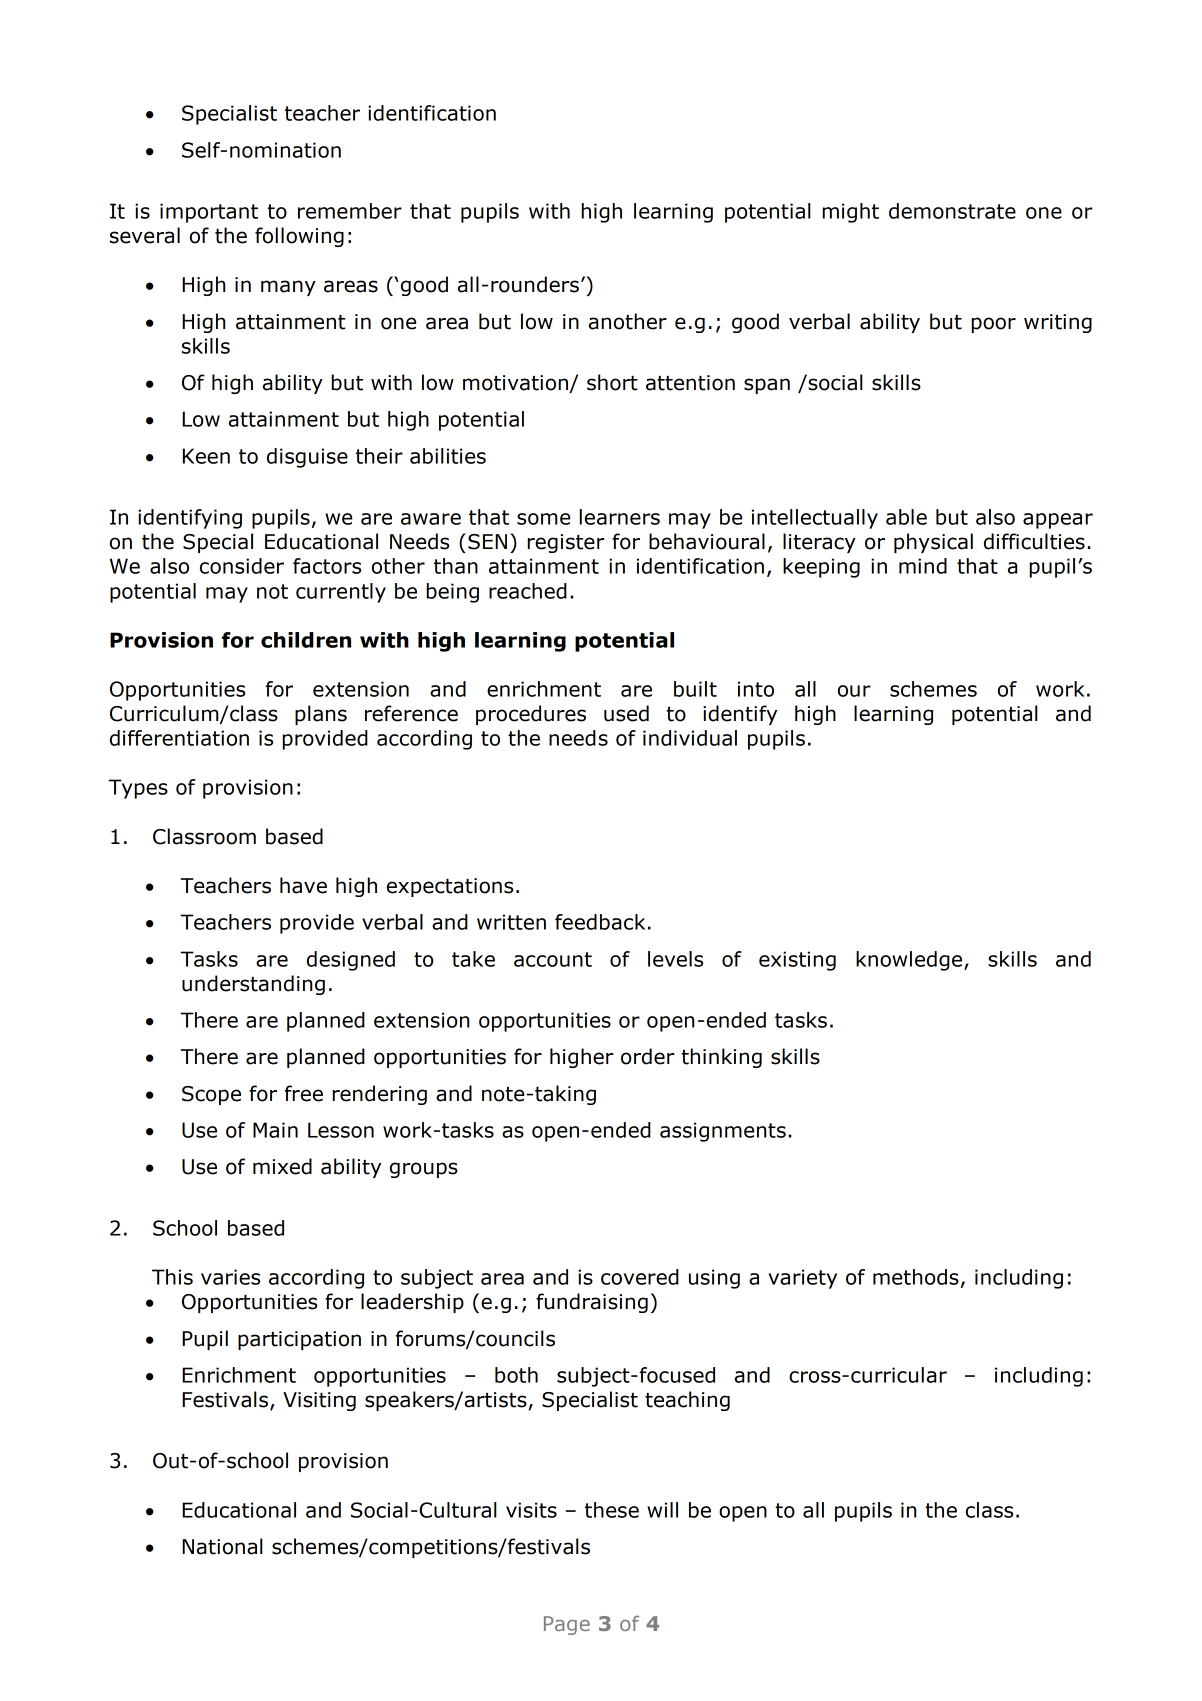  What do you see at coordinates (600, 922) in the screenshot?
I see `feedback` at bounding box center [600, 922].
